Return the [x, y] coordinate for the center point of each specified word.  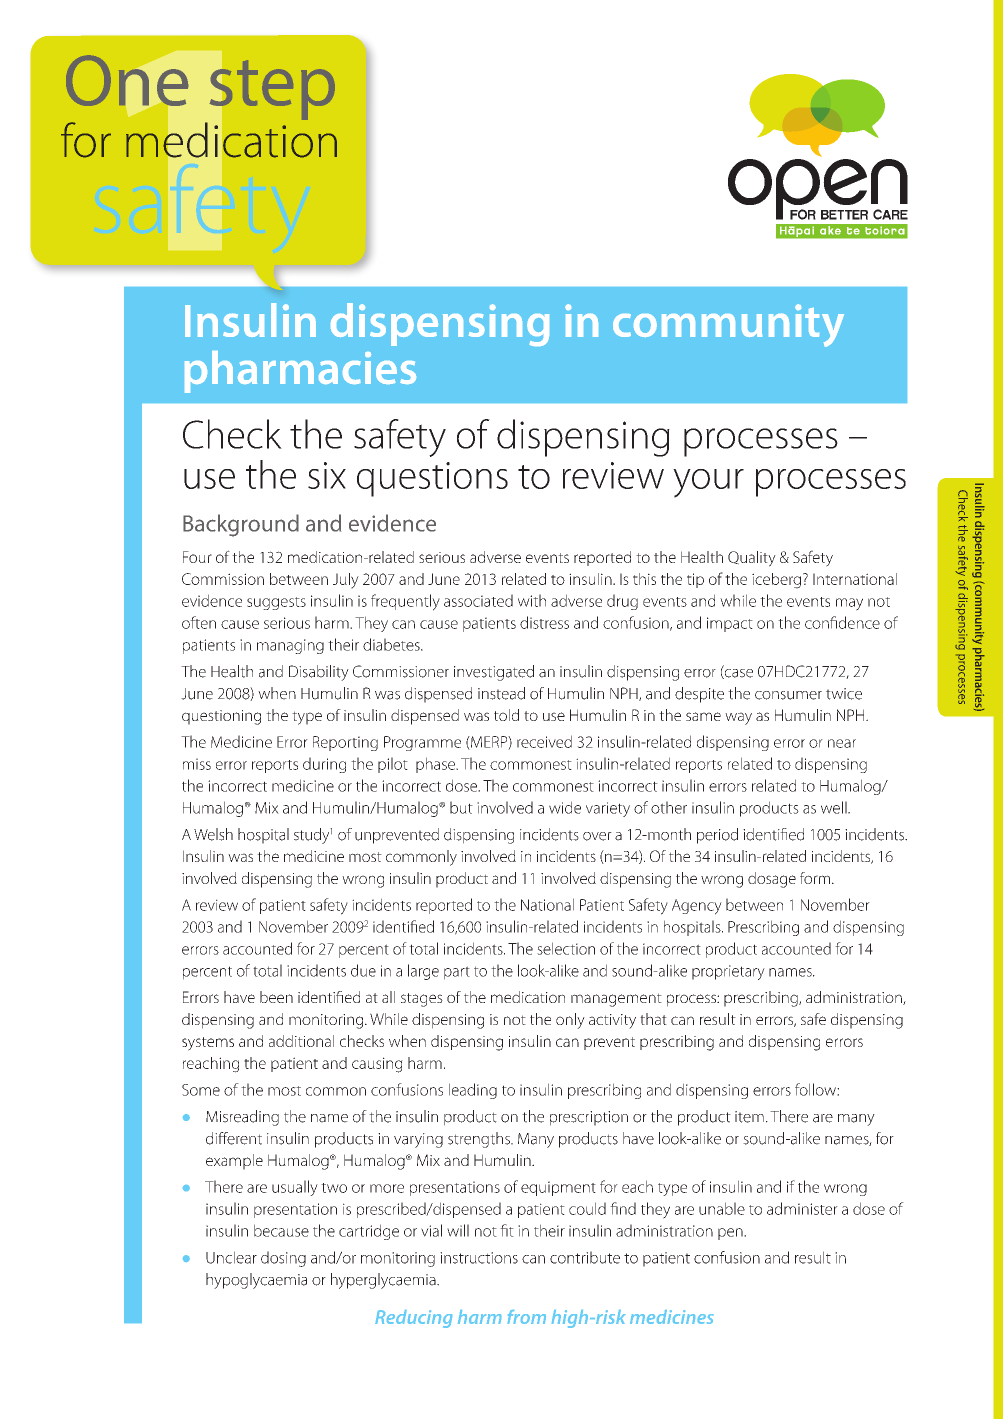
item [749, 1117]
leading [473, 1091]
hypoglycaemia [256, 1281]
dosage [772, 880]
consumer [788, 695]
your [708, 483]
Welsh [213, 834]
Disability [319, 673]
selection [566, 948]
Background [241, 525]
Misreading [242, 1118]
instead [501, 693]
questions [432, 479]
